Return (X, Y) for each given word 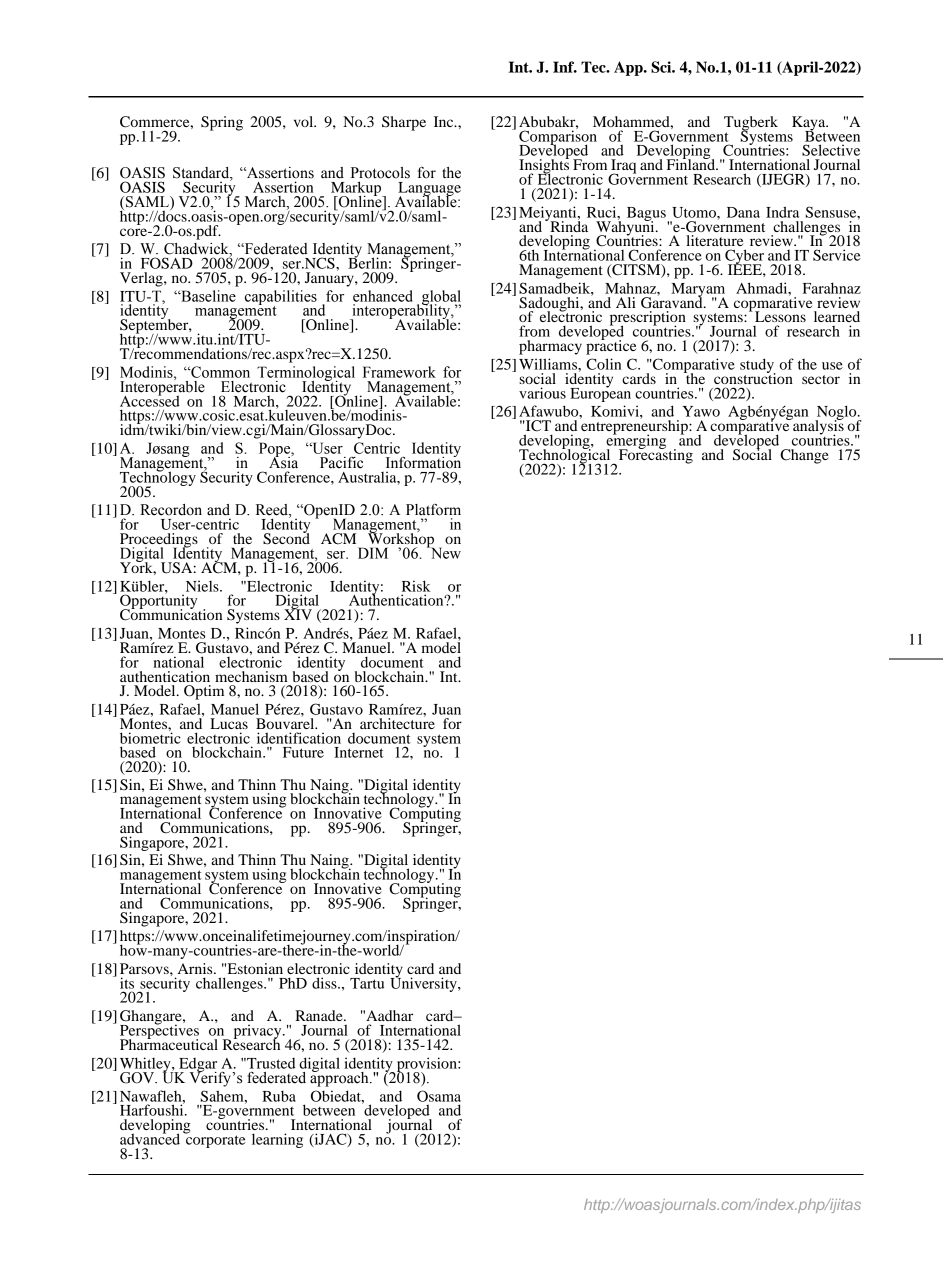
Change (804, 456)
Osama (439, 1096)
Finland (692, 163)
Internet (359, 752)
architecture (397, 722)
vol (305, 121)
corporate (215, 1140)
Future (303, 752)
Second (286, 538)
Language (429, 190)
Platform (433, 510)
